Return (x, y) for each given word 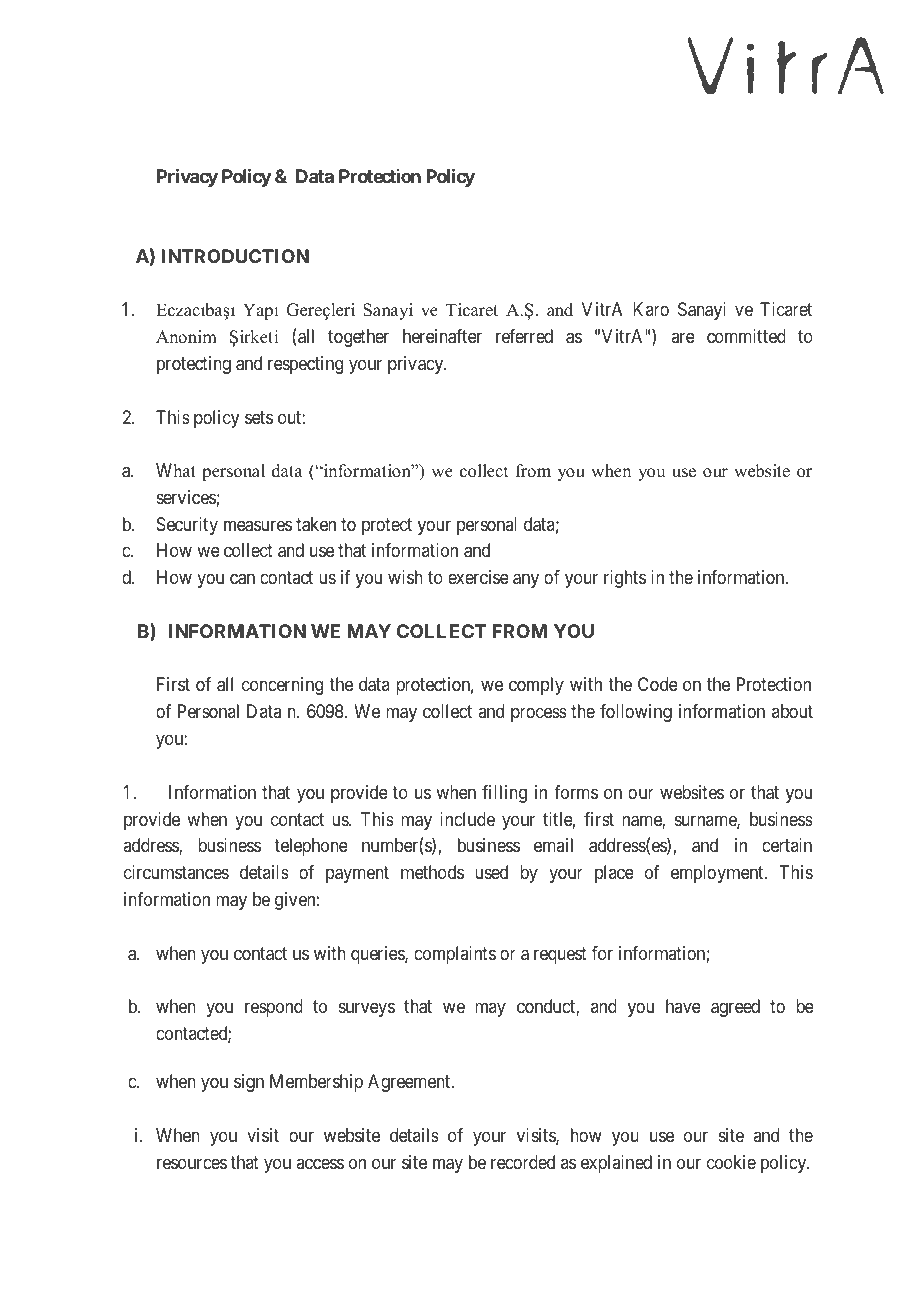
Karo (651, 309)
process (539, 715)
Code (658, 684)
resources (192, 1163)
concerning (282, 686)
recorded (523, 1162)
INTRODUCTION (235, 256)
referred (524, 336)
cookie (731, 1162)
